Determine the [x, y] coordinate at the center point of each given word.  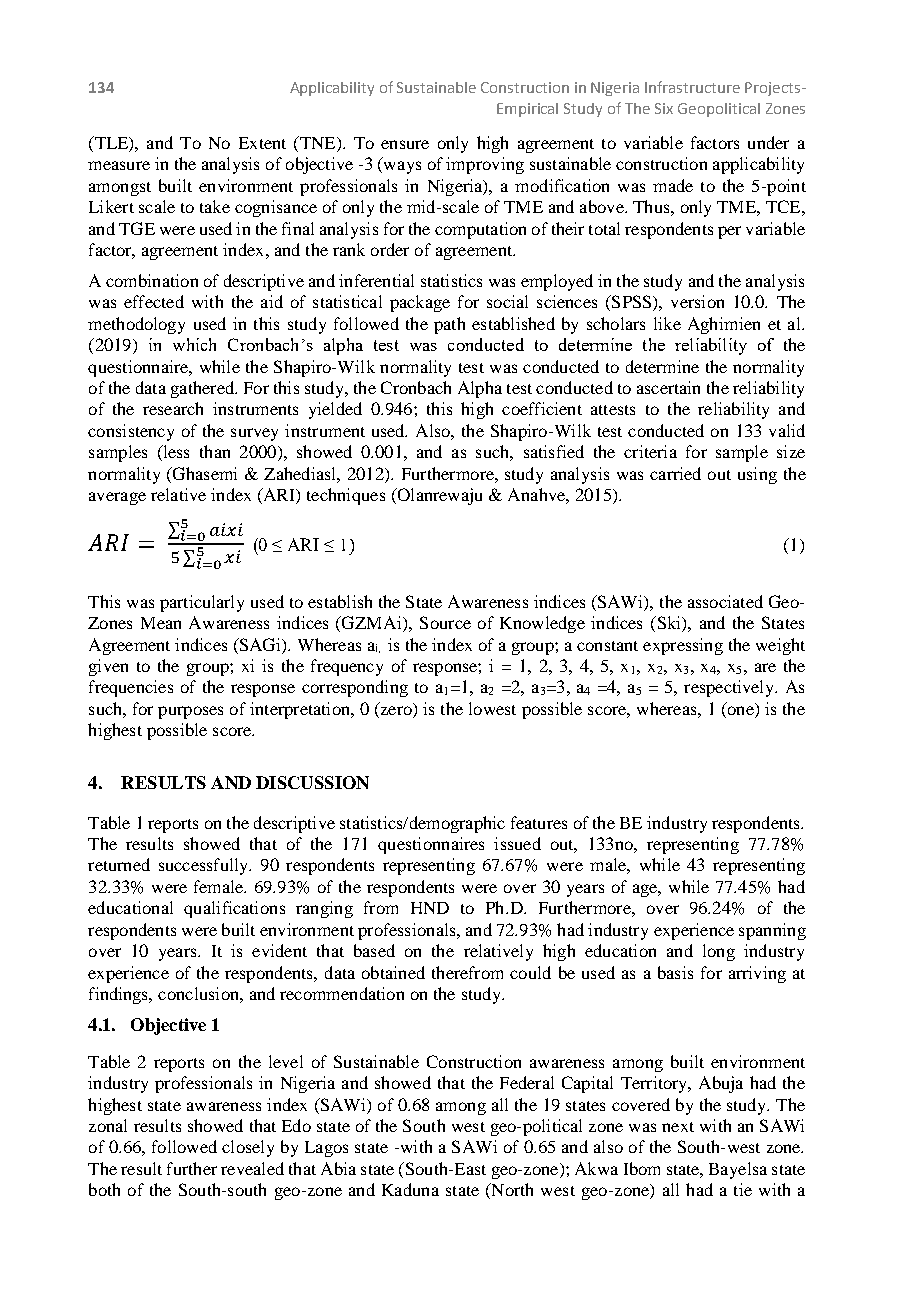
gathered [203, 389]
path [449, 325]
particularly [202, 603]
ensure [405, 144]
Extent [262, 143]
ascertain [668, 387]
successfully [205, 866]
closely [248, 1148]
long [719, 952]
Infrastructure [692, 87]
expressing [683, 646]
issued [517, 843]
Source [445, 622]
